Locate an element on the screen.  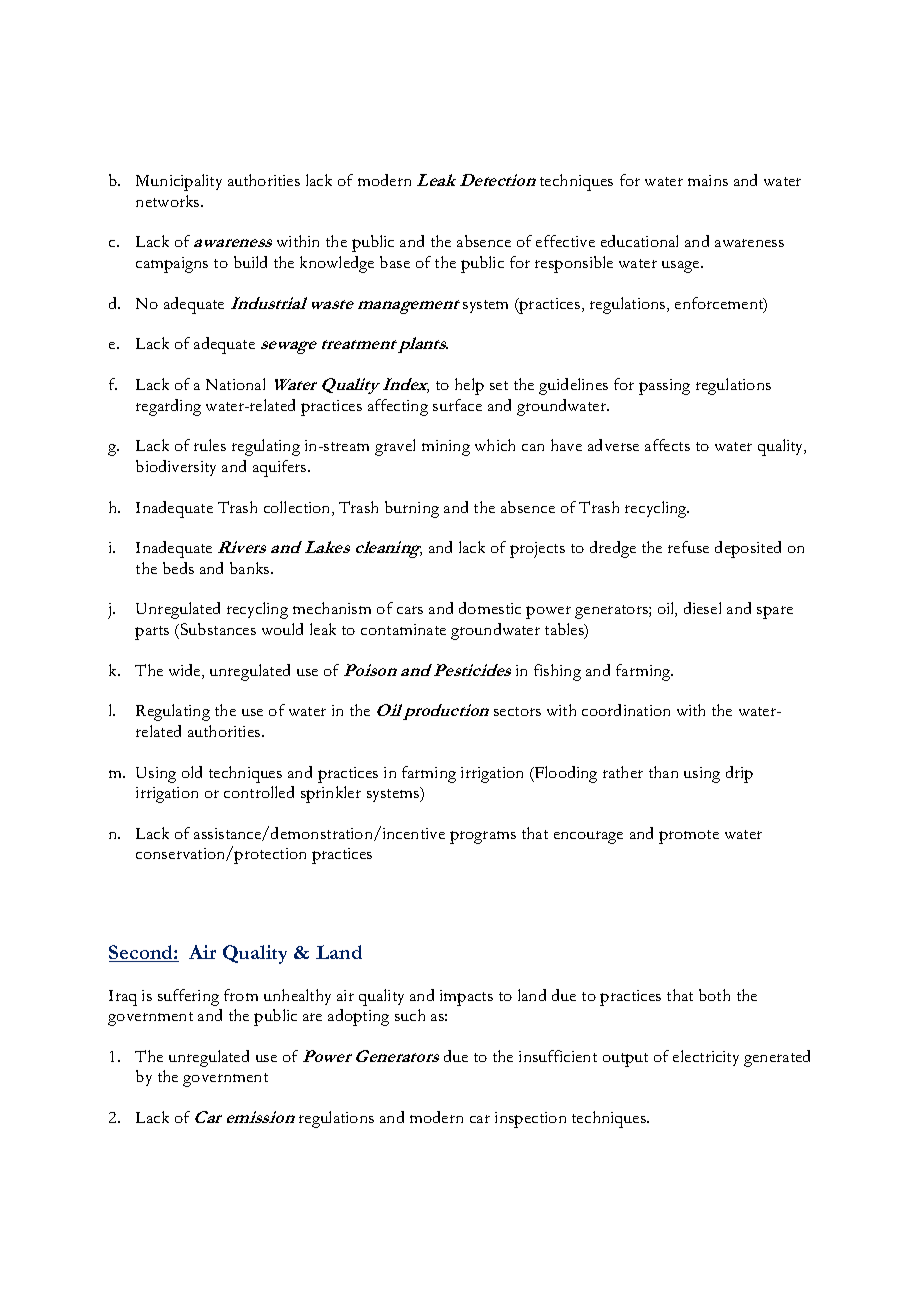
passing is located at coordinates (664, 387).
